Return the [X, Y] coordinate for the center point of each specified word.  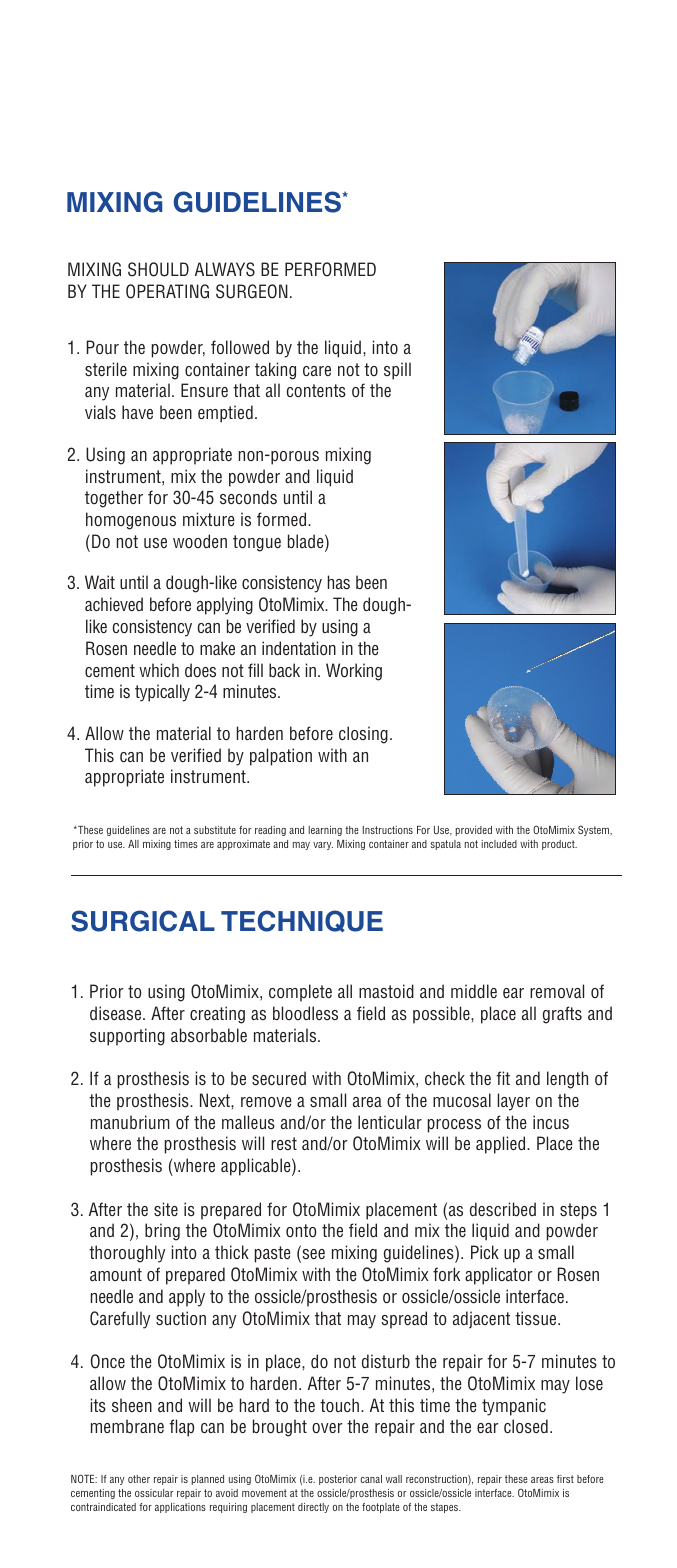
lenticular [390, 1122]
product [559, 845]
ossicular [154, 1493]
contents [316, 390]
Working [354, 672]
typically [162, 693]
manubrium [130, 1122]
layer [514, 1102]
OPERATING [167, 291]
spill [397, 371]
